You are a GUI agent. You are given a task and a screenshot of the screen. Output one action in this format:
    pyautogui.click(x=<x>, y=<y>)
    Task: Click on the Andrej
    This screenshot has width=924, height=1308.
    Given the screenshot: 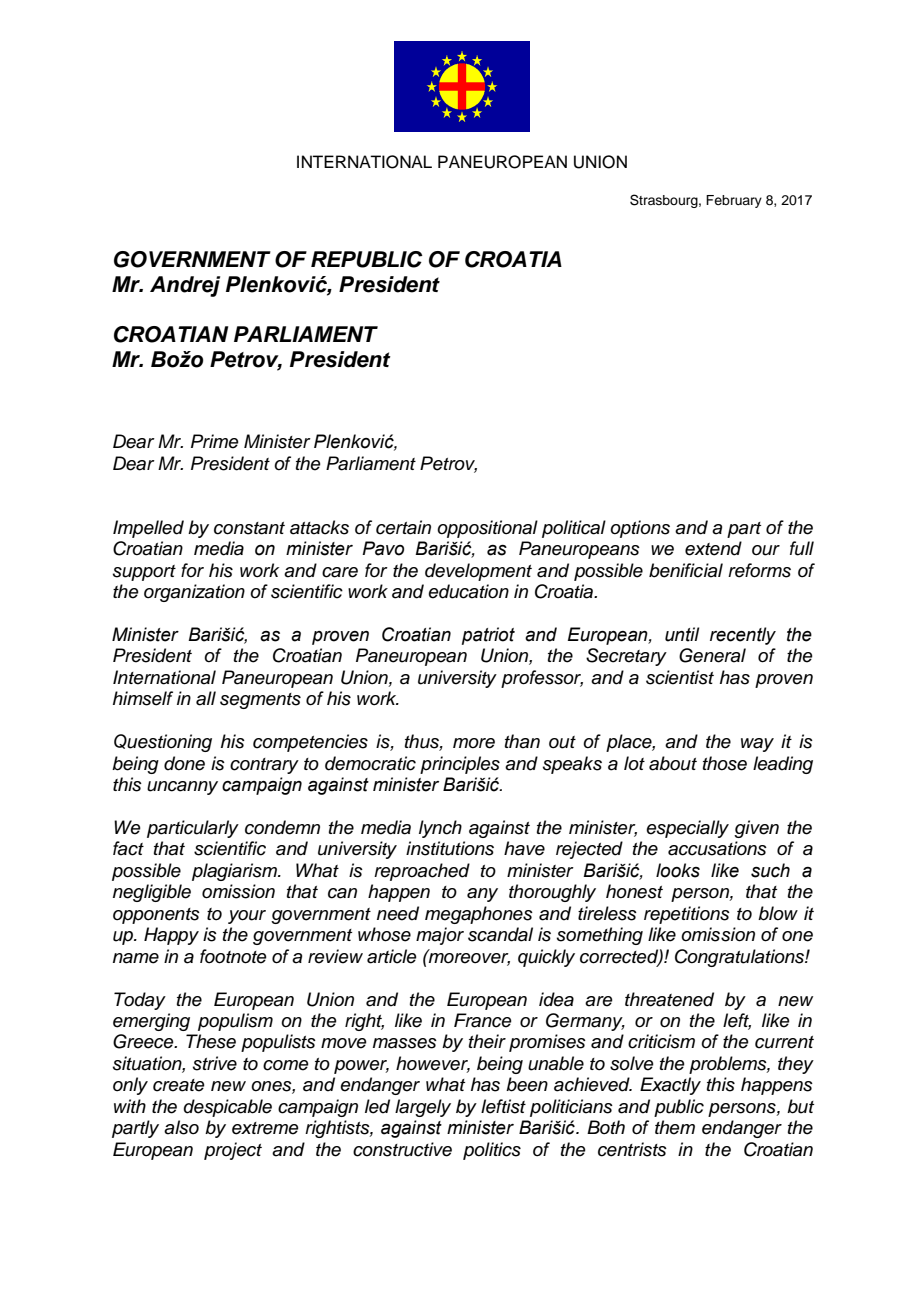 What is the action you would take?
    pyautogui.click(x=185, y=286)
